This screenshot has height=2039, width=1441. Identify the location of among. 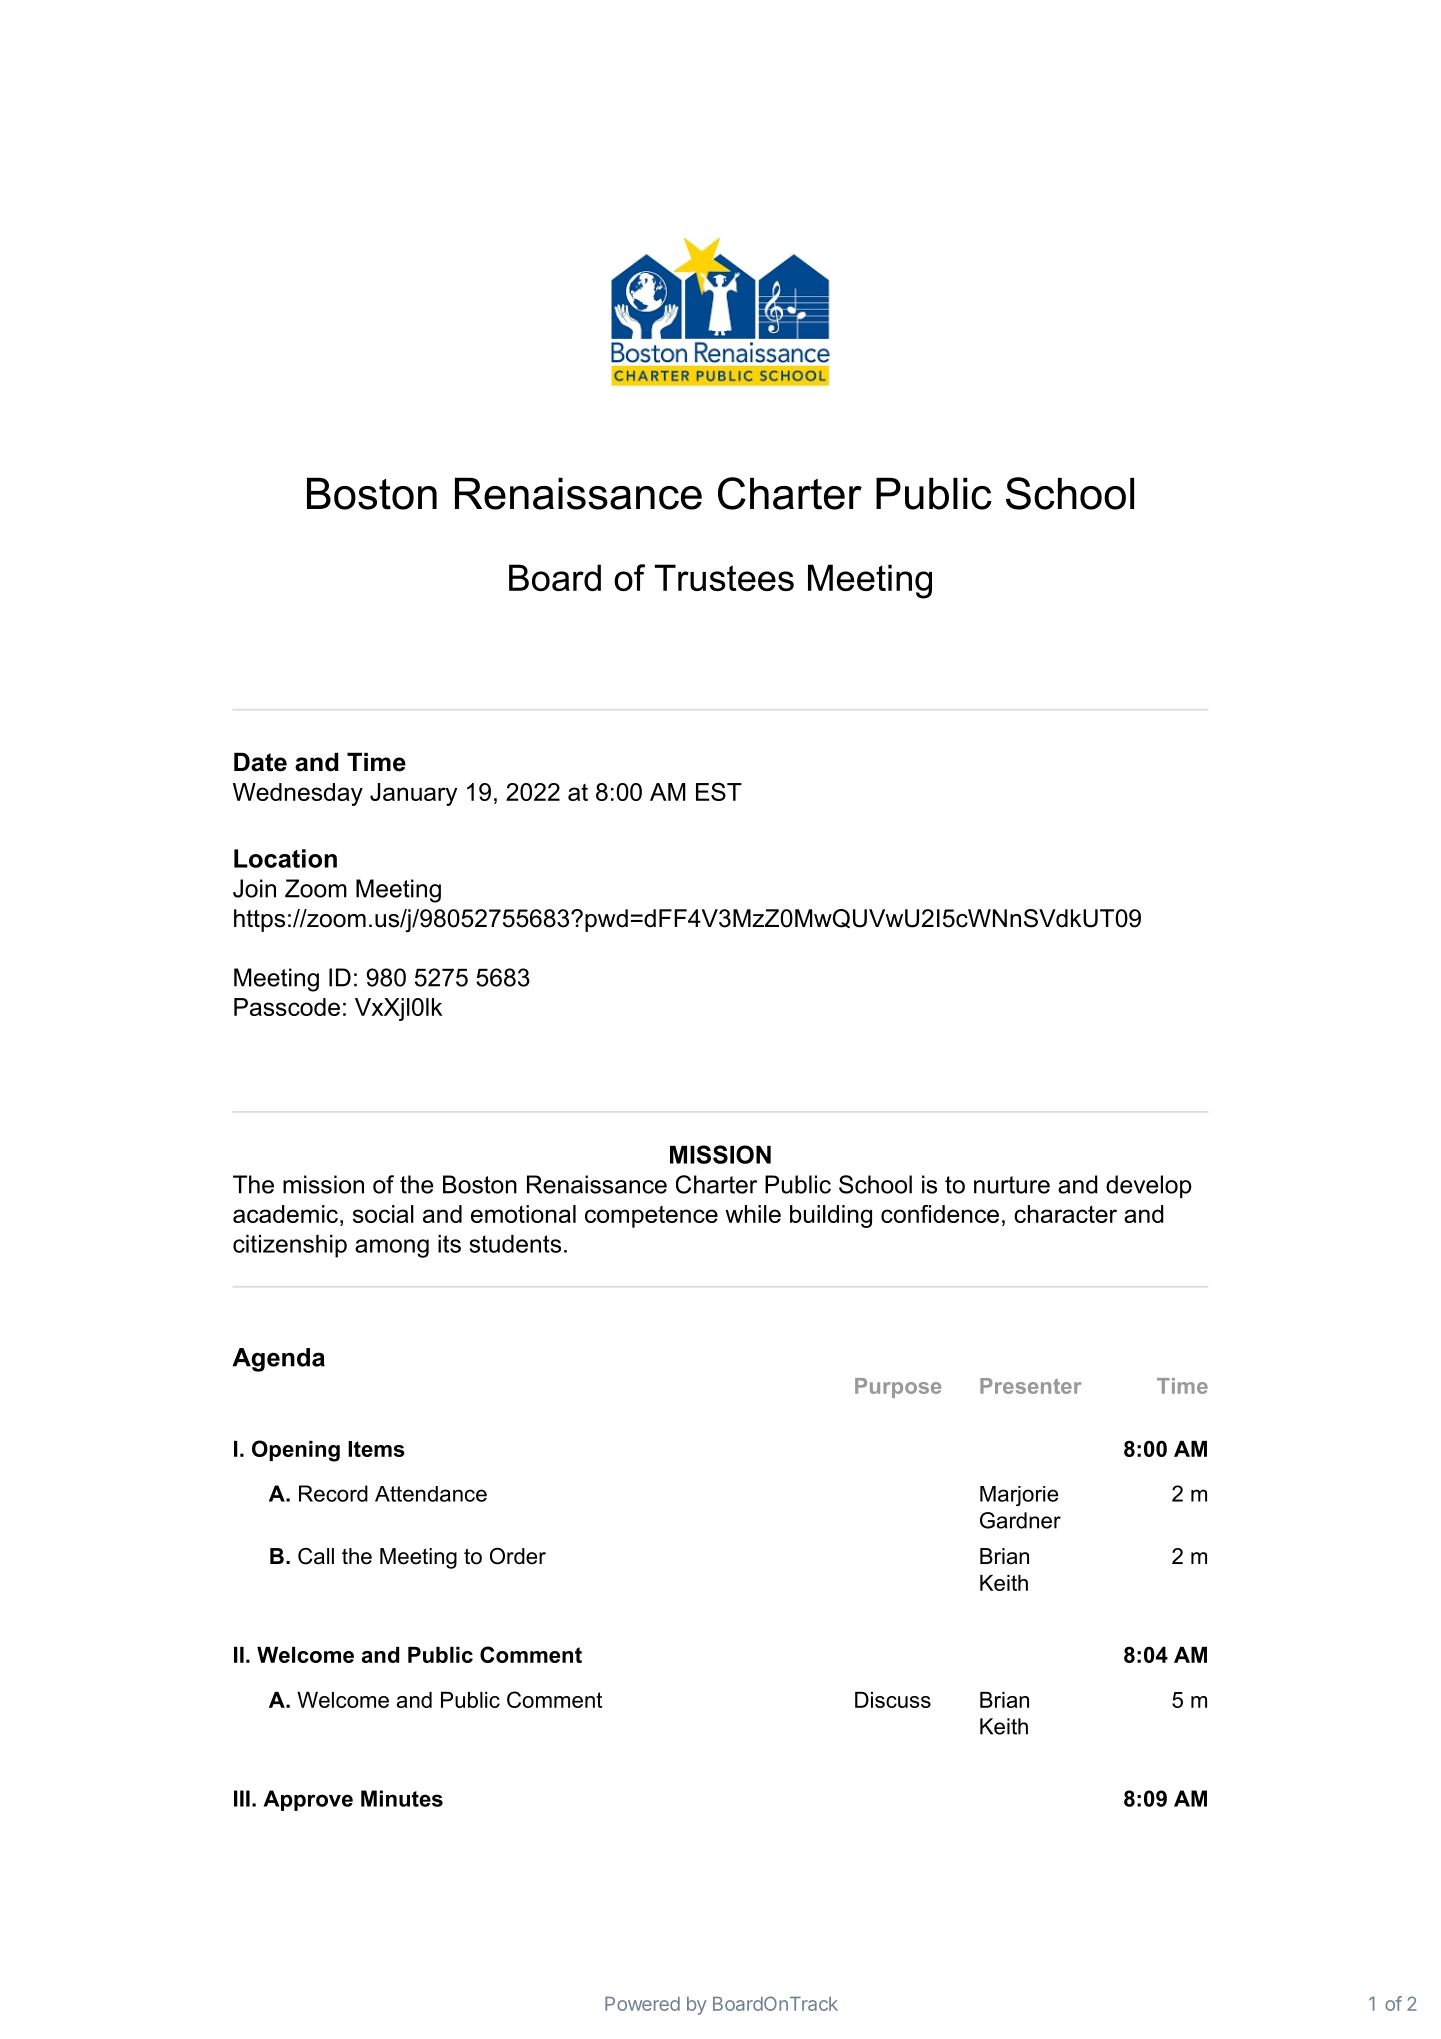
(392, 1248).
